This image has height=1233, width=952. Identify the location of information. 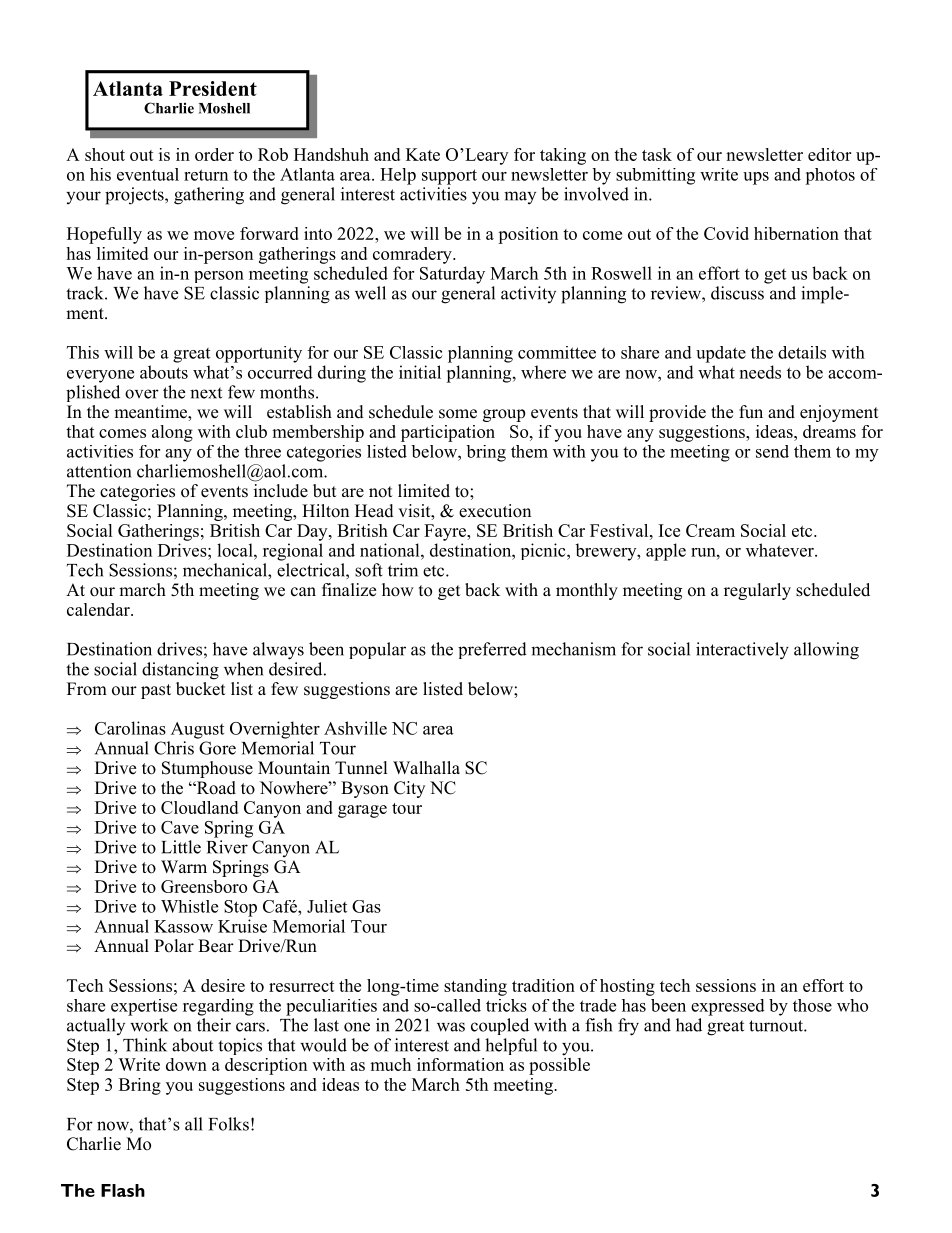
(460, 1064).
